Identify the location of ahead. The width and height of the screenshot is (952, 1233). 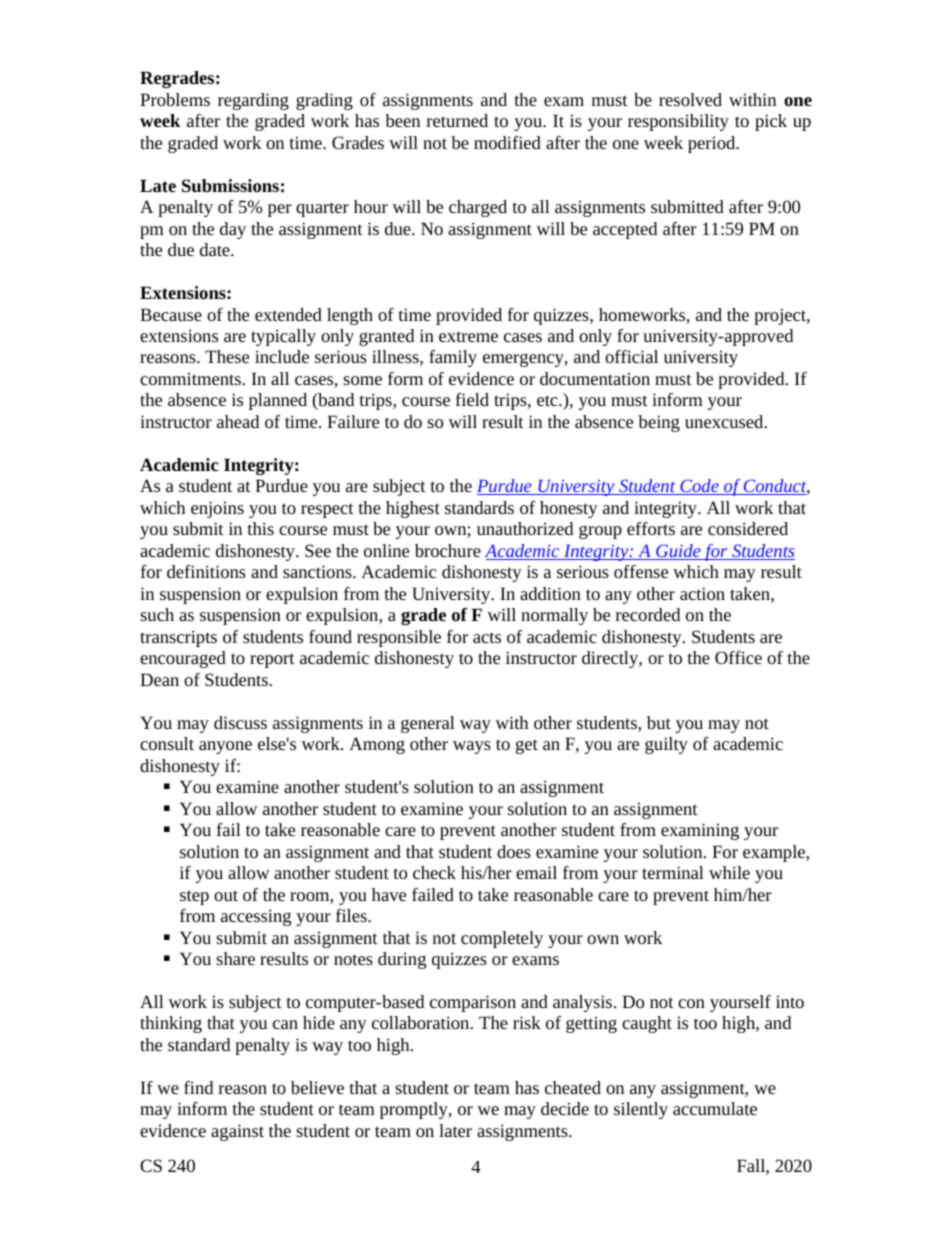
(238, 421).
